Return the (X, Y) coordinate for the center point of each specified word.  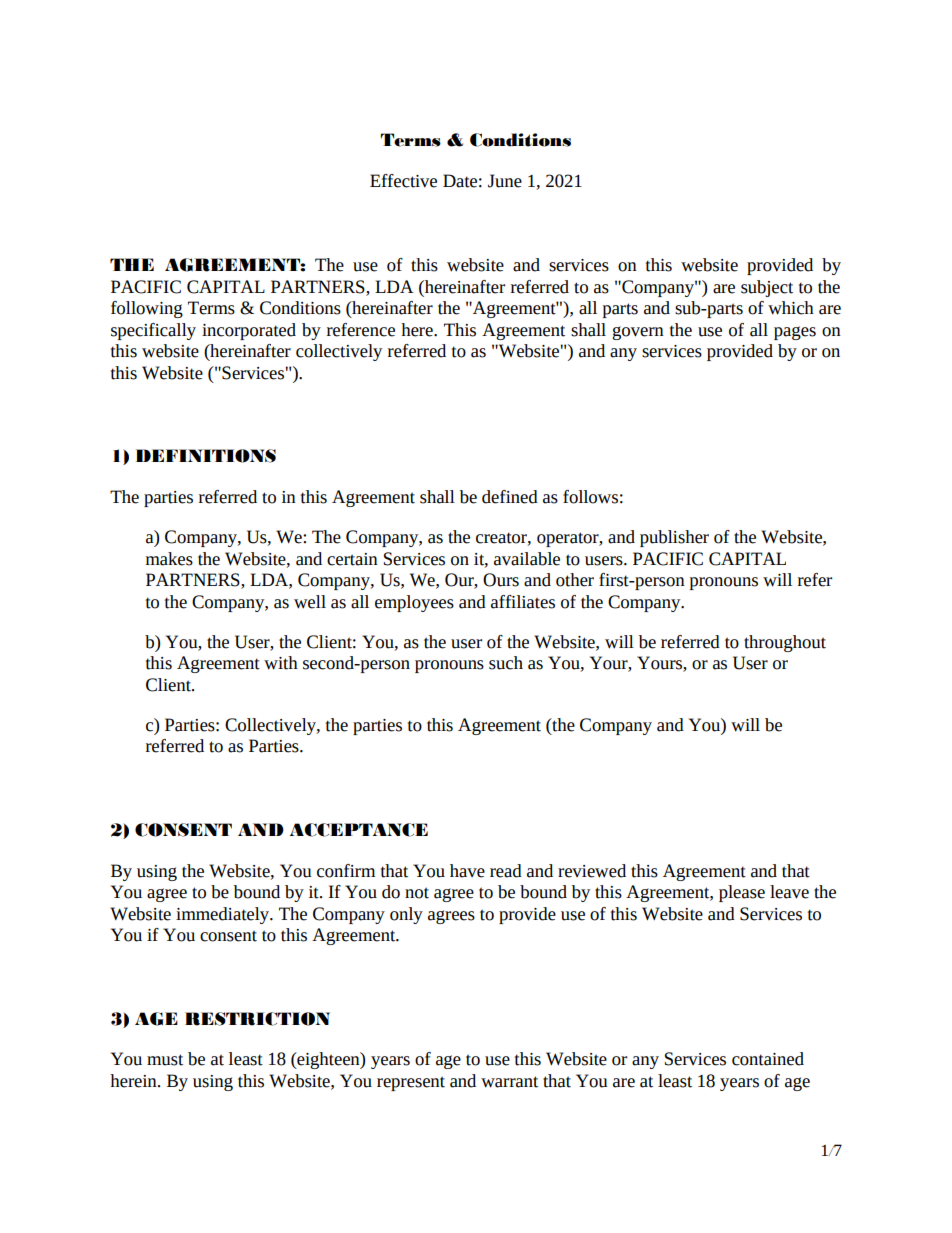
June (505, 181)
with (281, 663)
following (147, 309)
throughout (785, 643)
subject (767, 288)
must (165, 1060)
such (506, 663)
